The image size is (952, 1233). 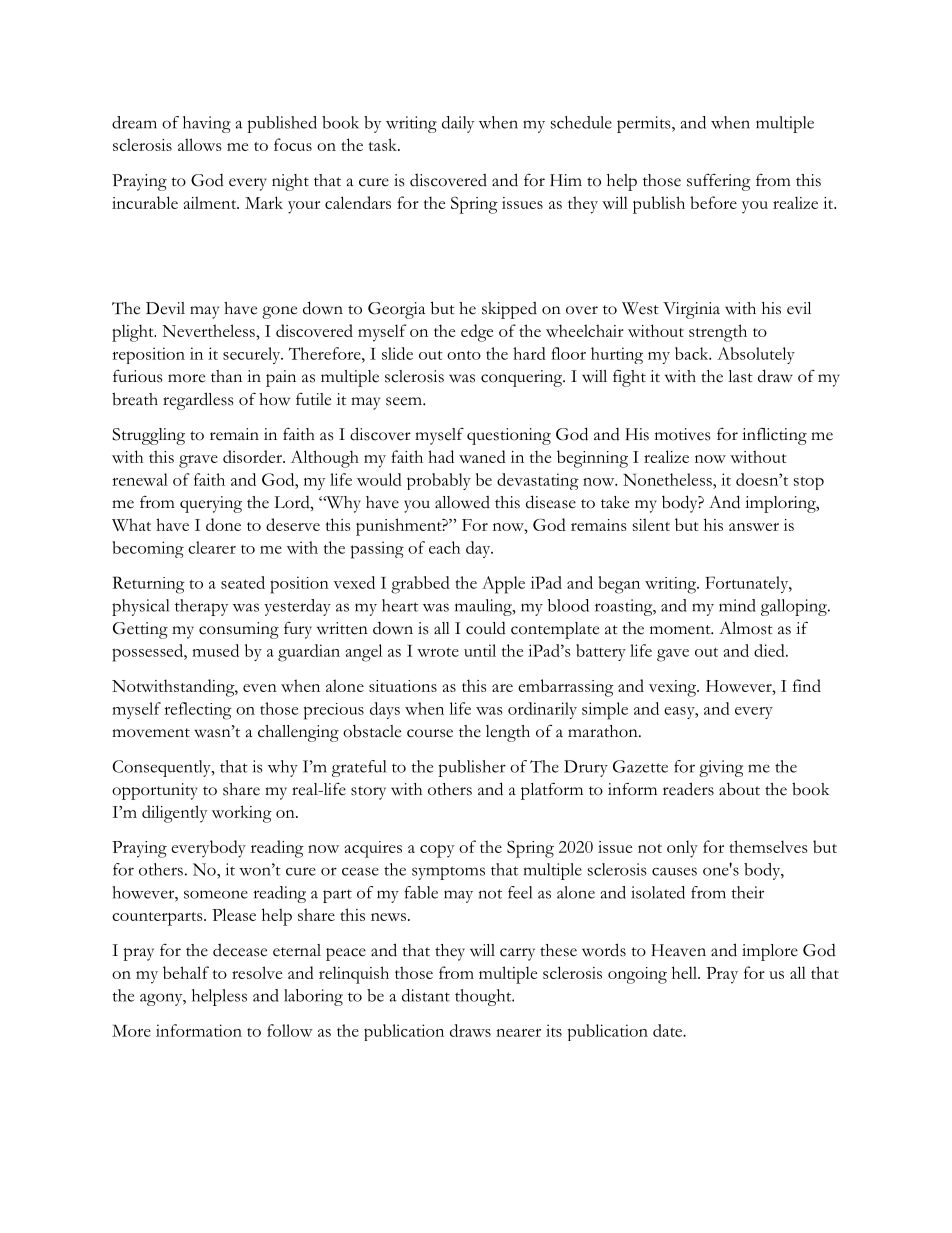 What do you see at coordinates (458, 124) in the page?
I see `daily` at bounding box center [458, 124].
